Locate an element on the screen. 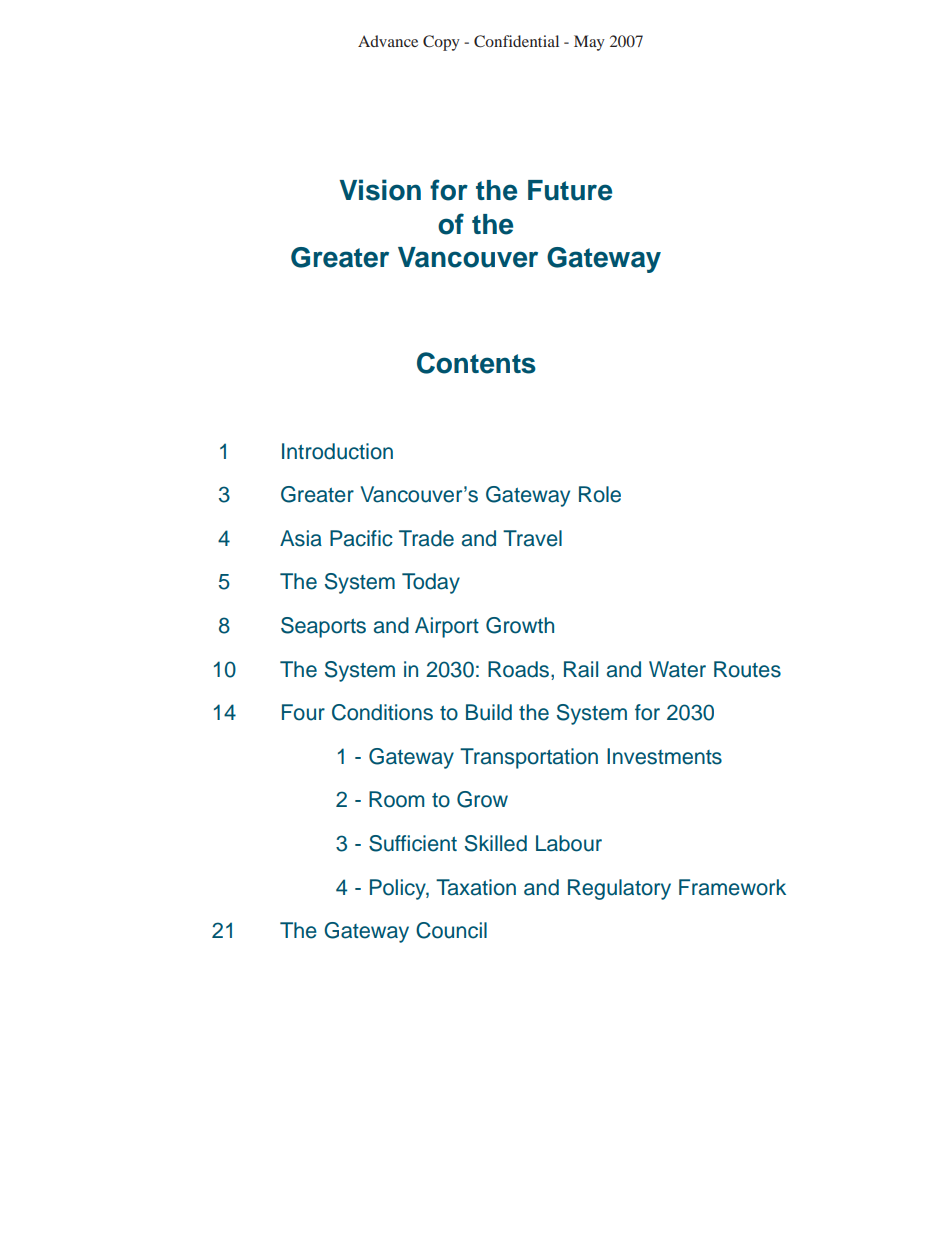  Travel is located at coordinates (532, 538).
